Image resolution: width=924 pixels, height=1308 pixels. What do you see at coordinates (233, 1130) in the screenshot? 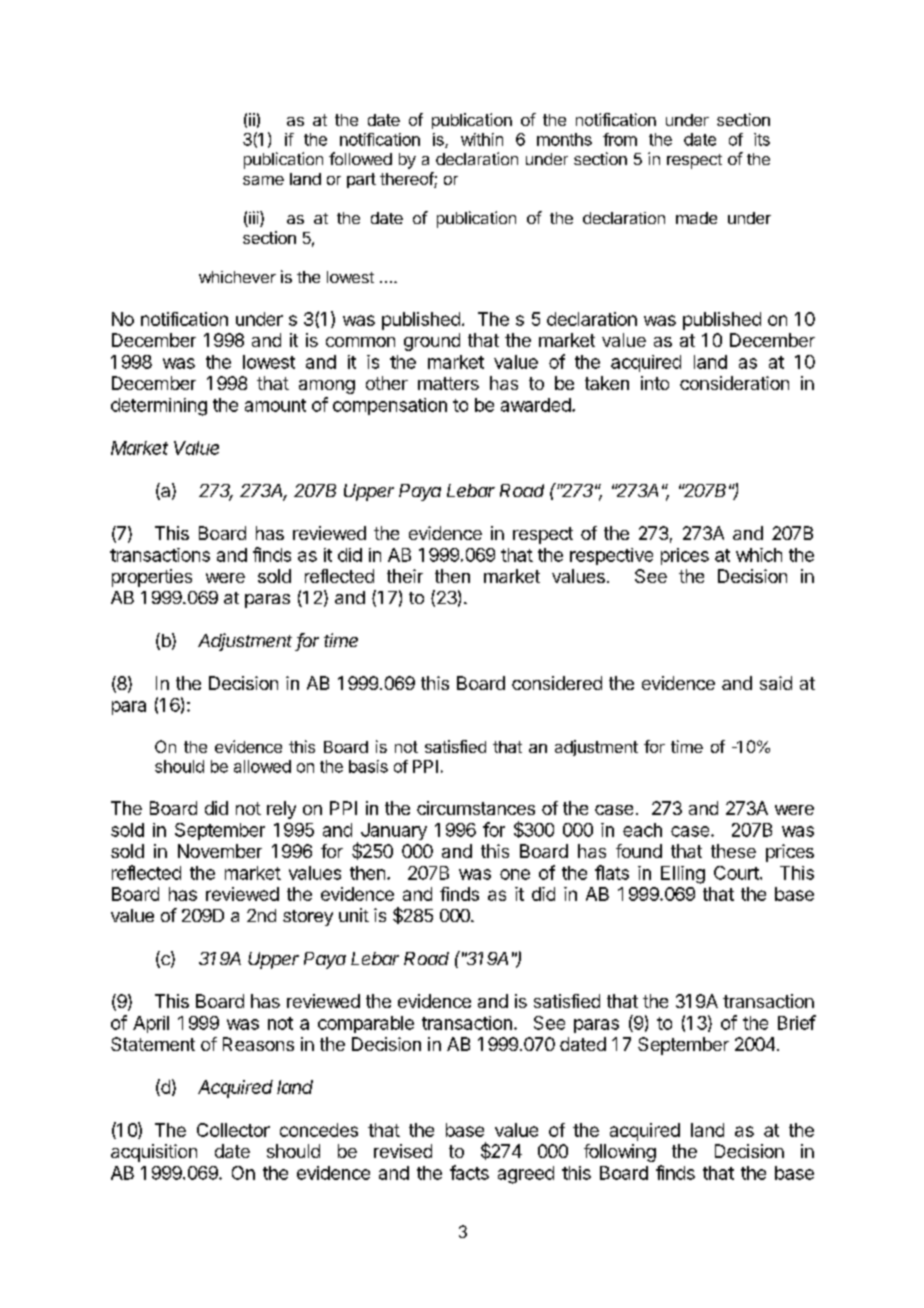
I see `Collector` at bounding box center [233, 1130].
